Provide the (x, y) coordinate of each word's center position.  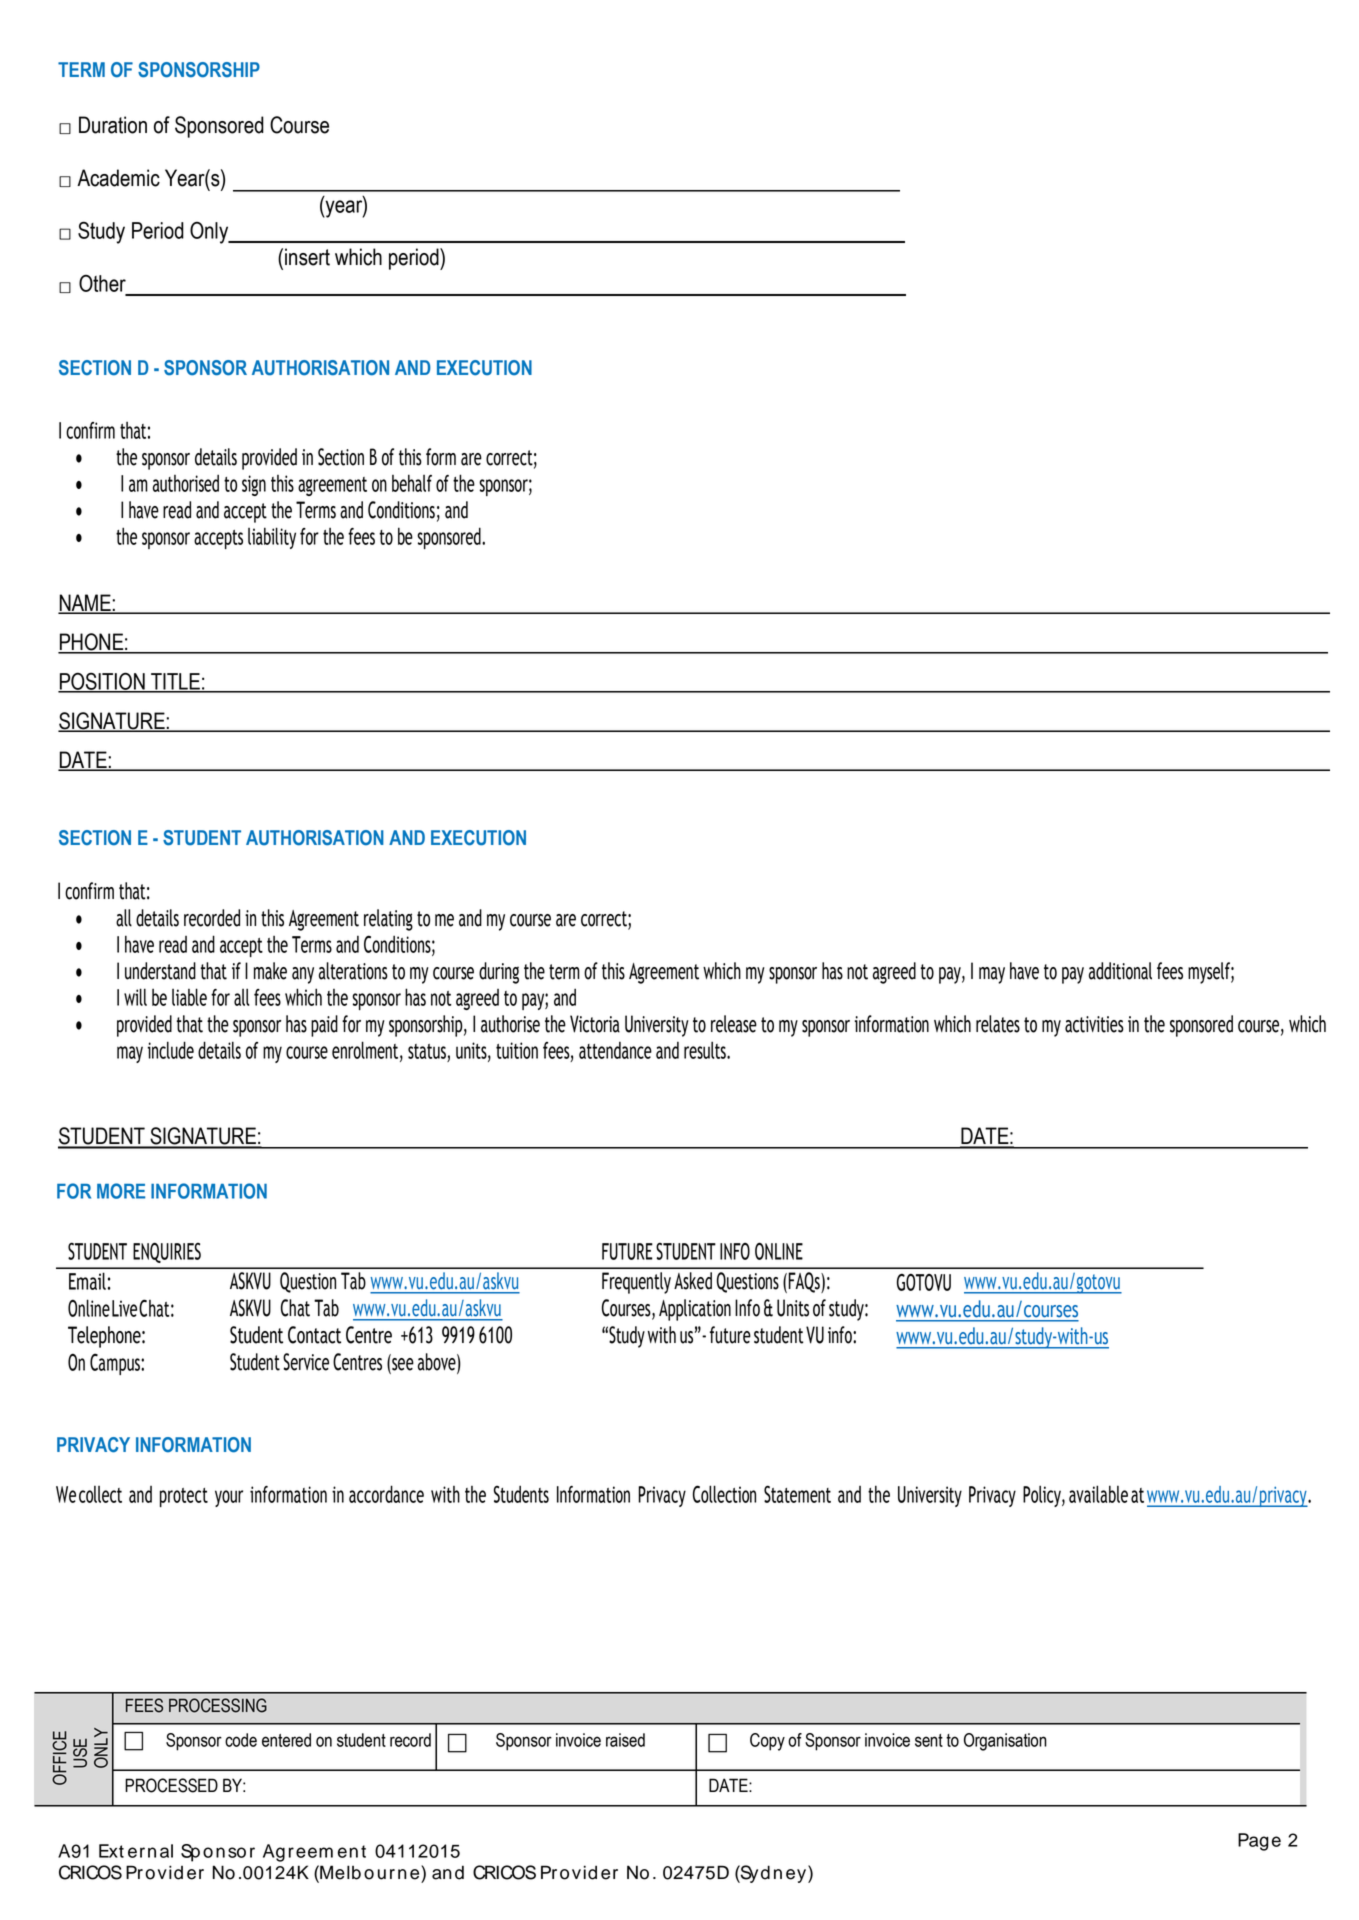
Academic (118, 178)
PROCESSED (171, 1785)
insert (307, 257)
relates (998, 1024)
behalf (412, 483)
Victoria (595, 1024)
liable (189, 997)
